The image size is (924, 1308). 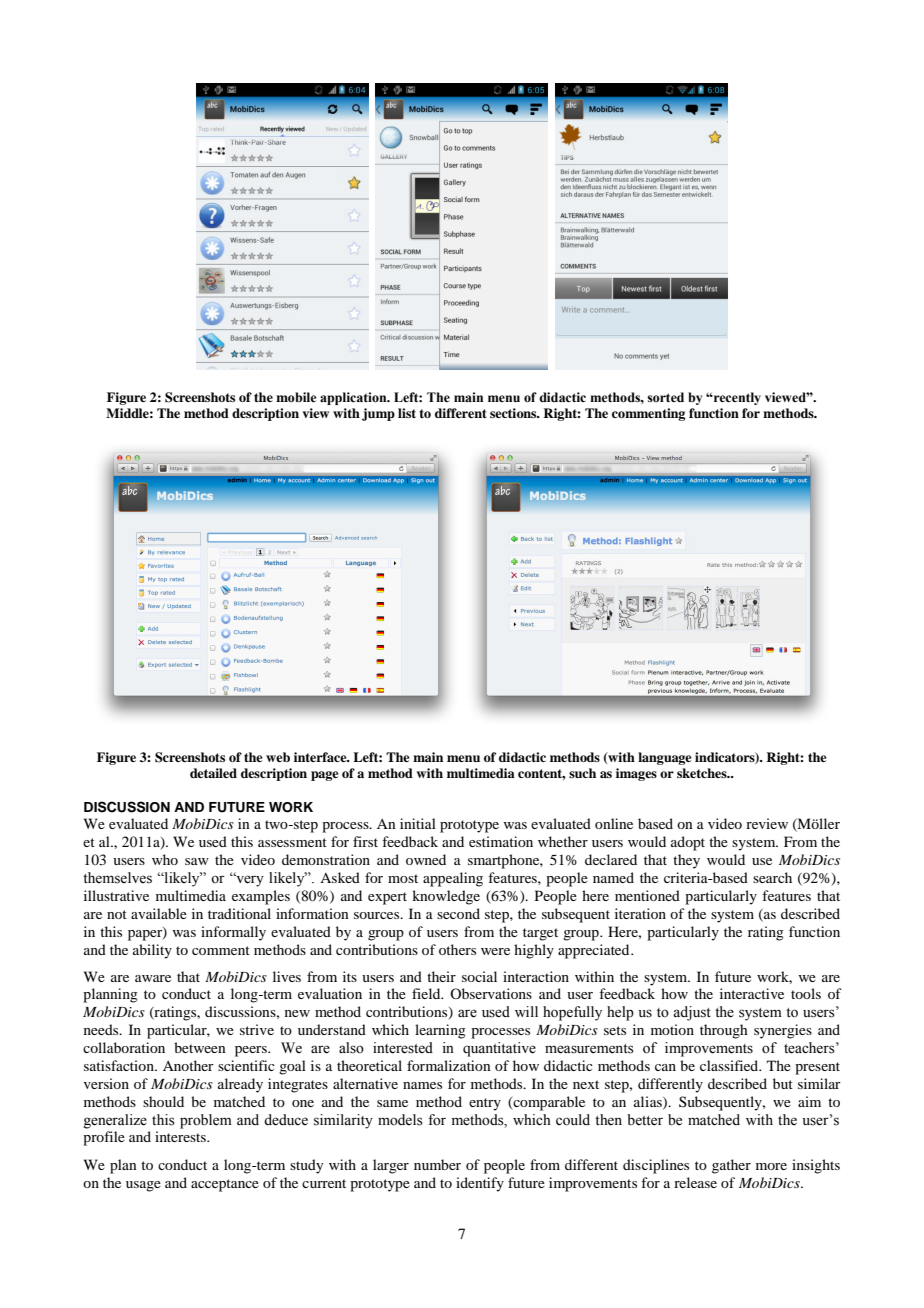 I want to click on initial, so click(x=418, y=823).
